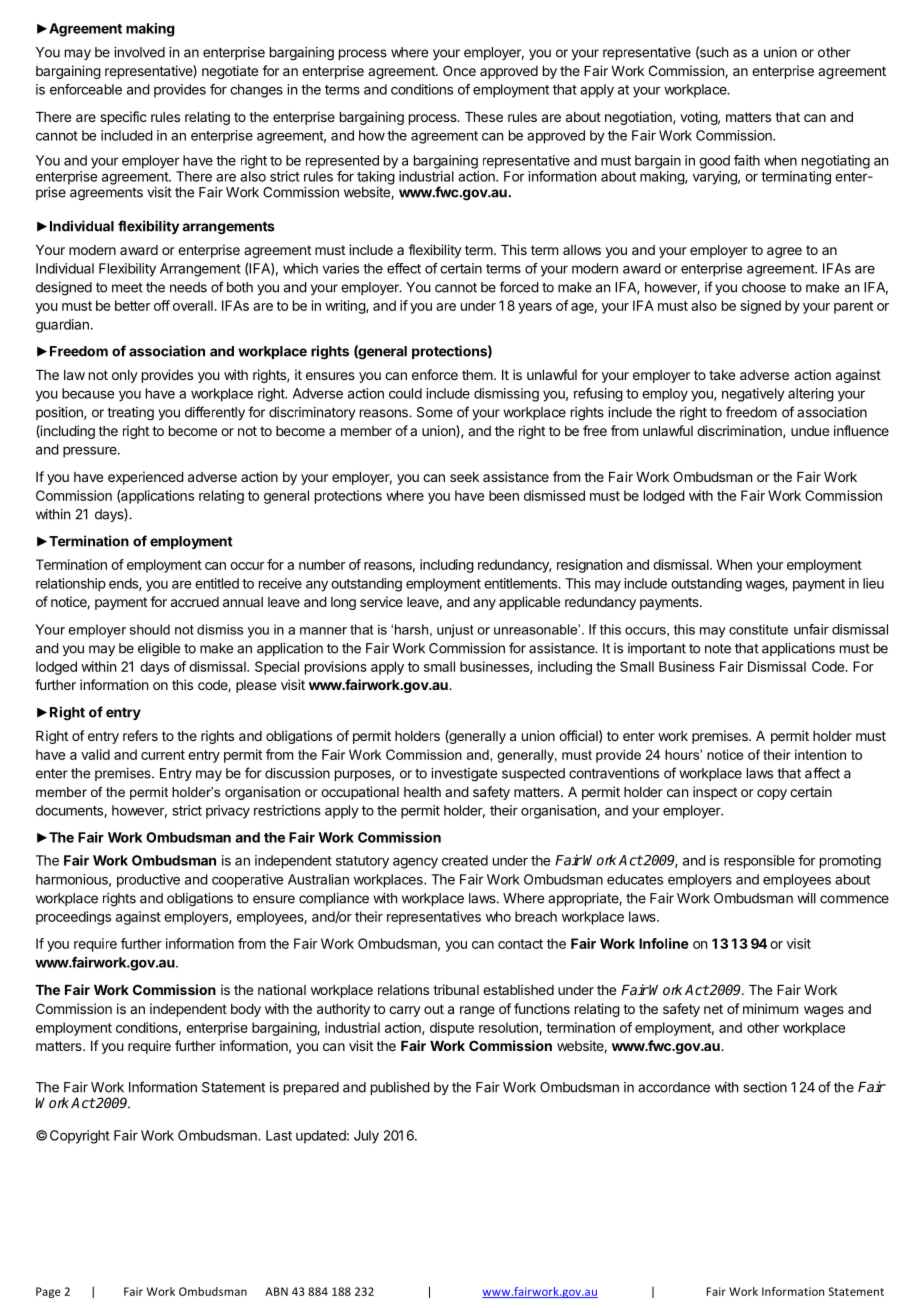 This screenshot has width=924, height=1308. What do you see at coordinates (159, 650) in the screenshot?
I see `eligible` at bounding box center [159, 650].
